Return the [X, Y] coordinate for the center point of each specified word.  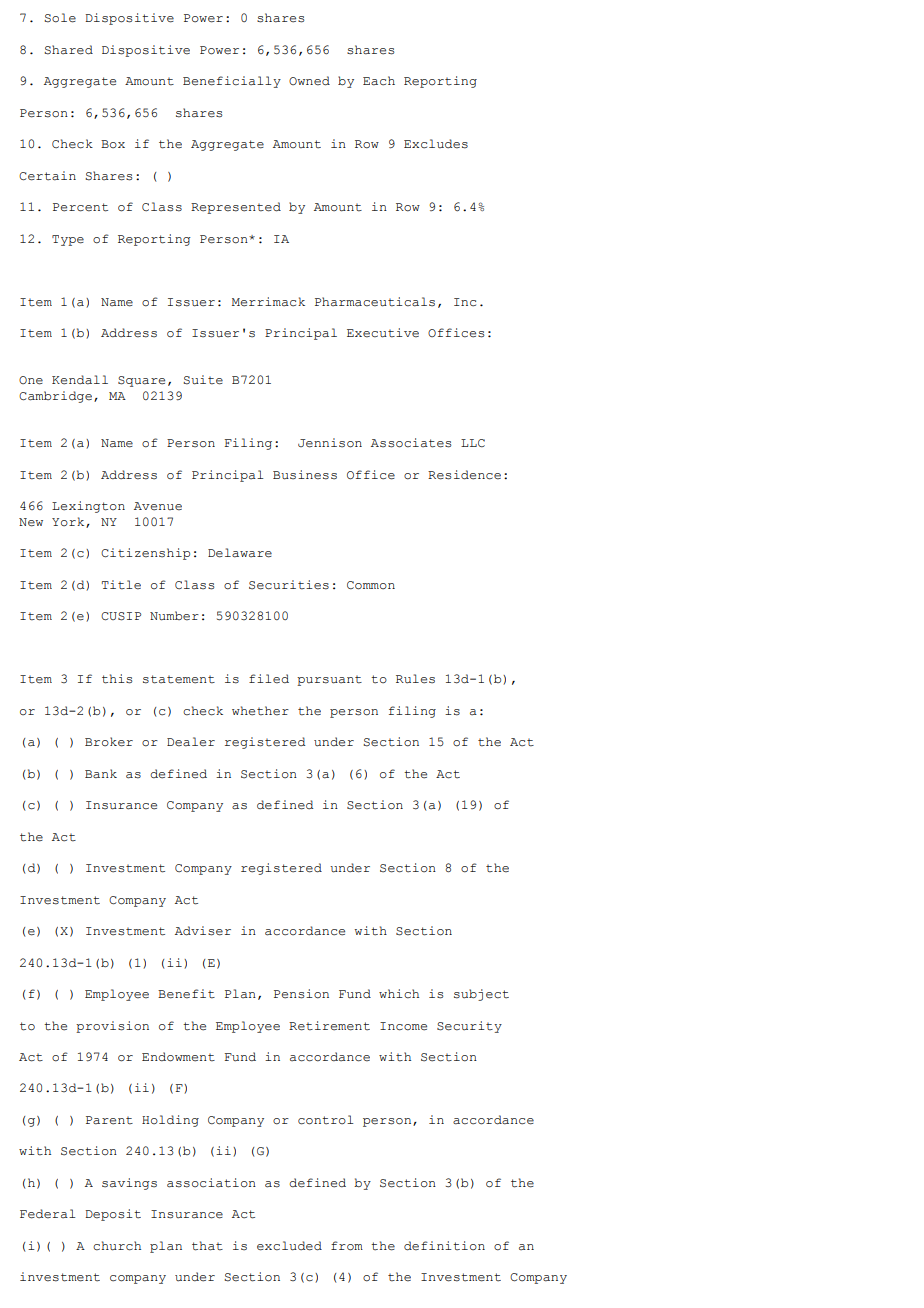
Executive [383, 333]
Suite [203, 380]
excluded [289, 1246]
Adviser [203, 931]
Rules [415, 679]
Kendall [80, 380]
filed [269, 679]
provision [112, 1027]
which [399, 994]
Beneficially [232, 82]
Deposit [113, 1215]
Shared [68, 50]
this [117, 679]
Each [379, 81]
